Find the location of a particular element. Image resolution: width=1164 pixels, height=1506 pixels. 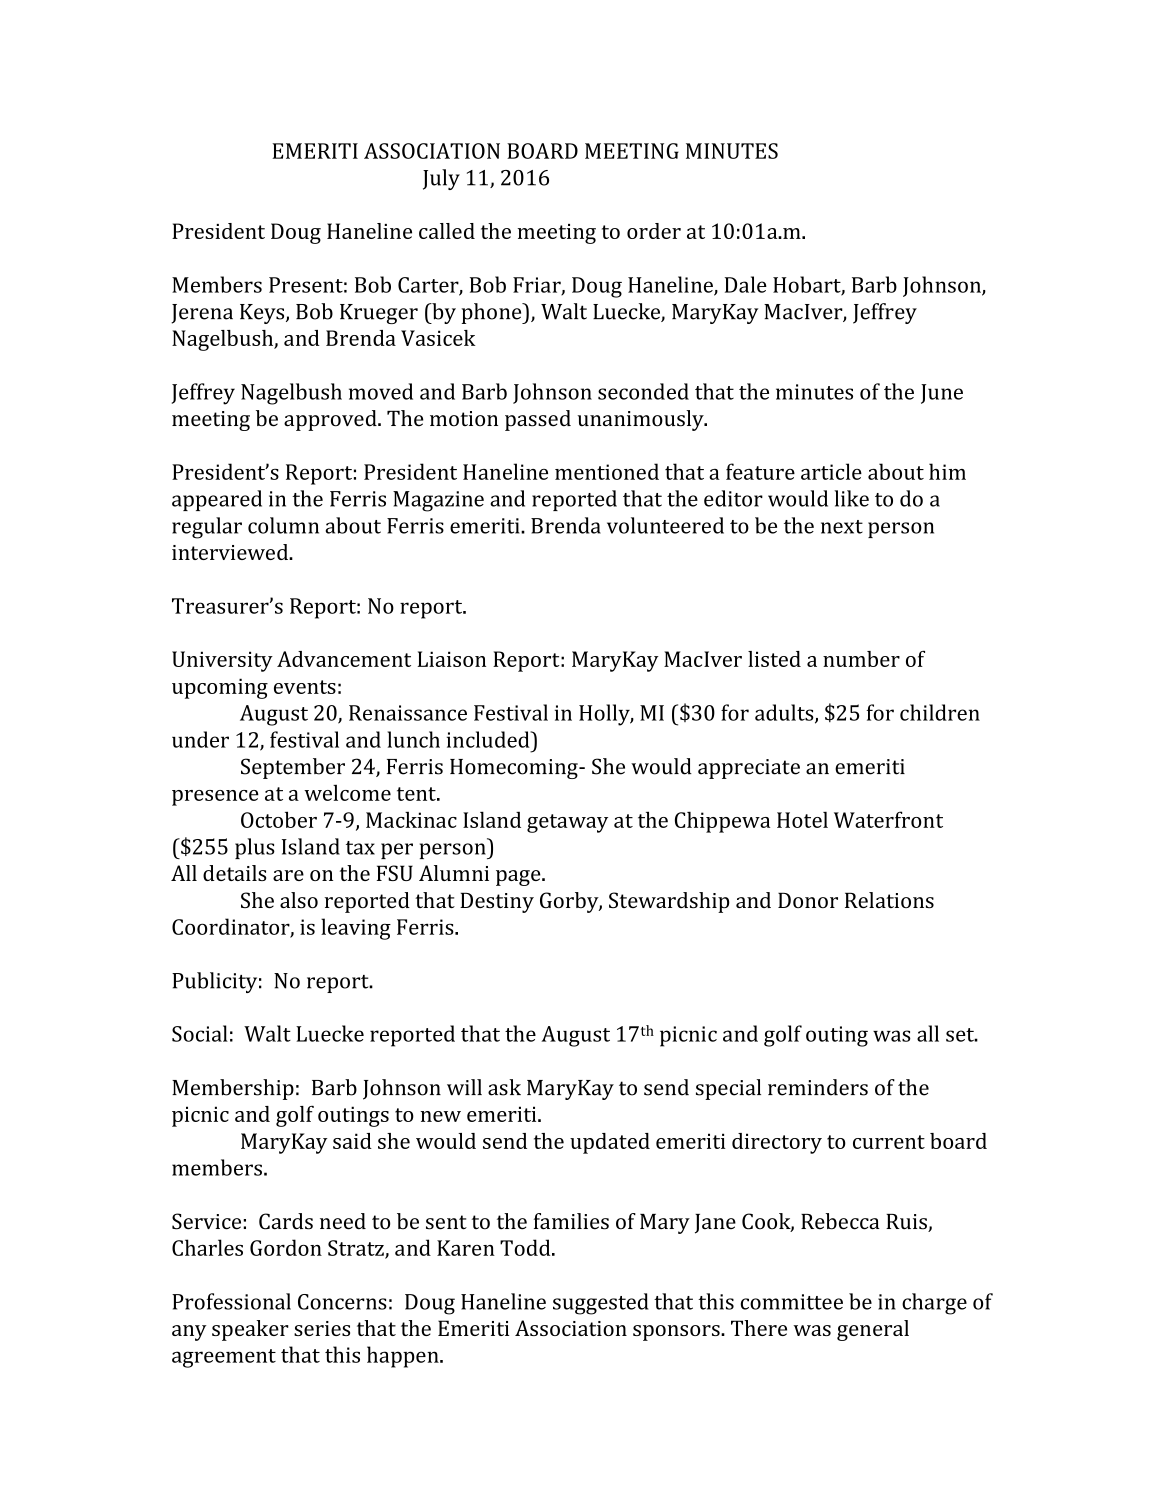

Keys is located at coordinates (263, 314).
